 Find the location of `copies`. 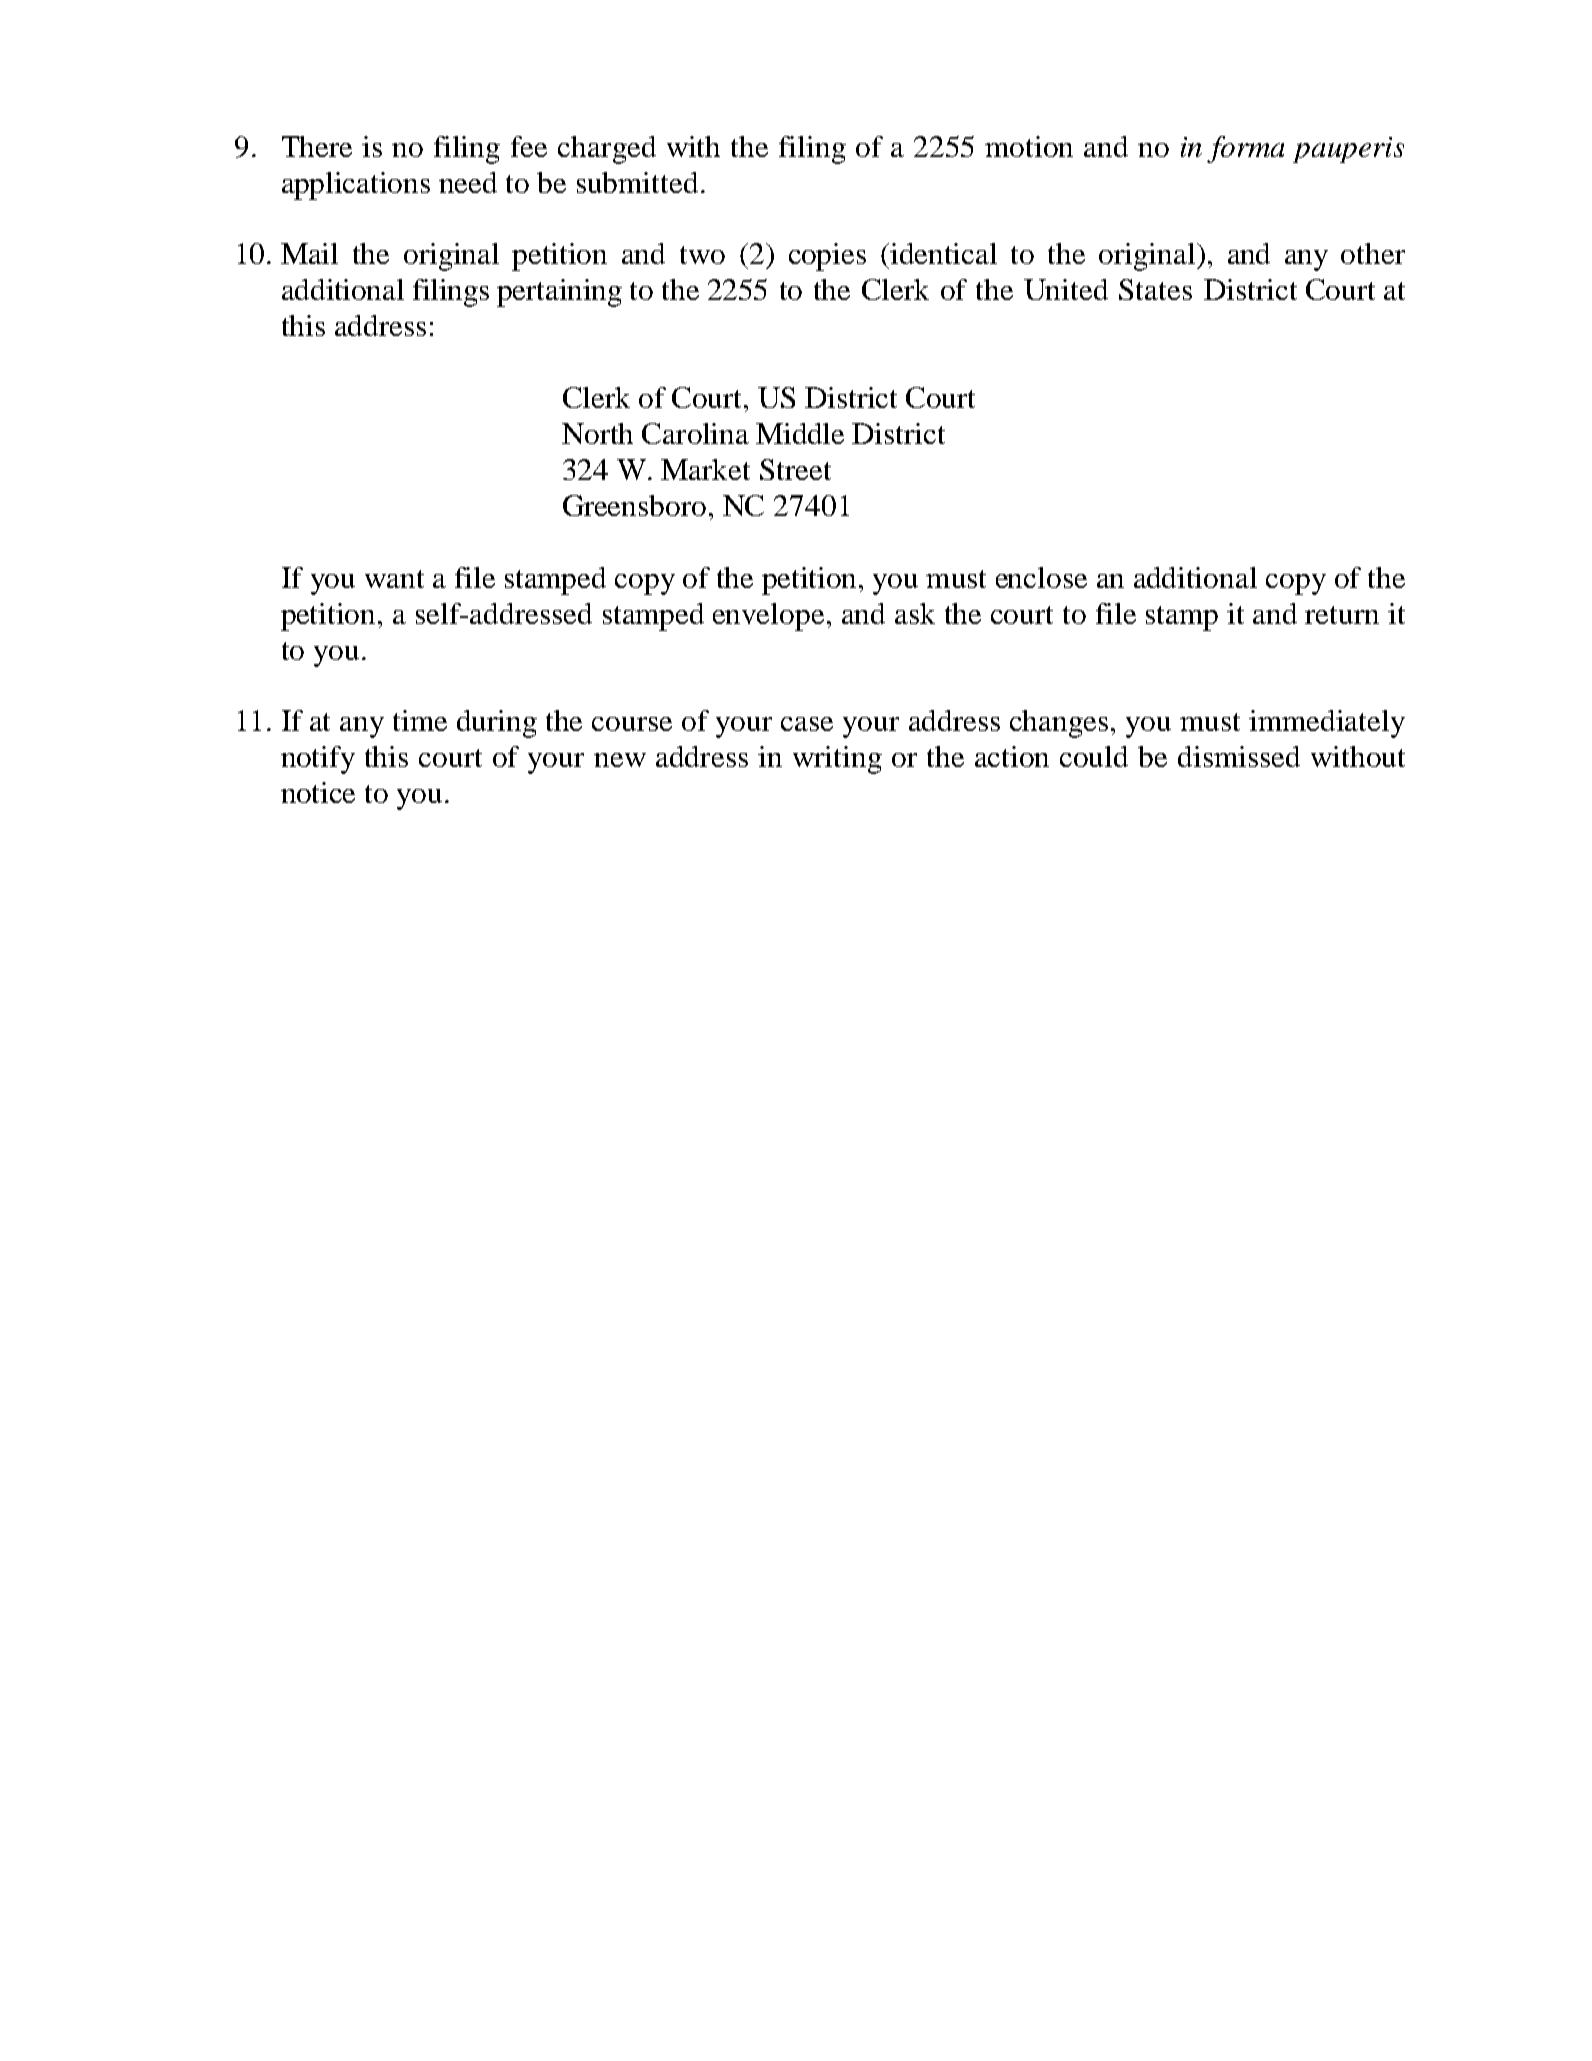

copies is located at coordinates (827, 257).
